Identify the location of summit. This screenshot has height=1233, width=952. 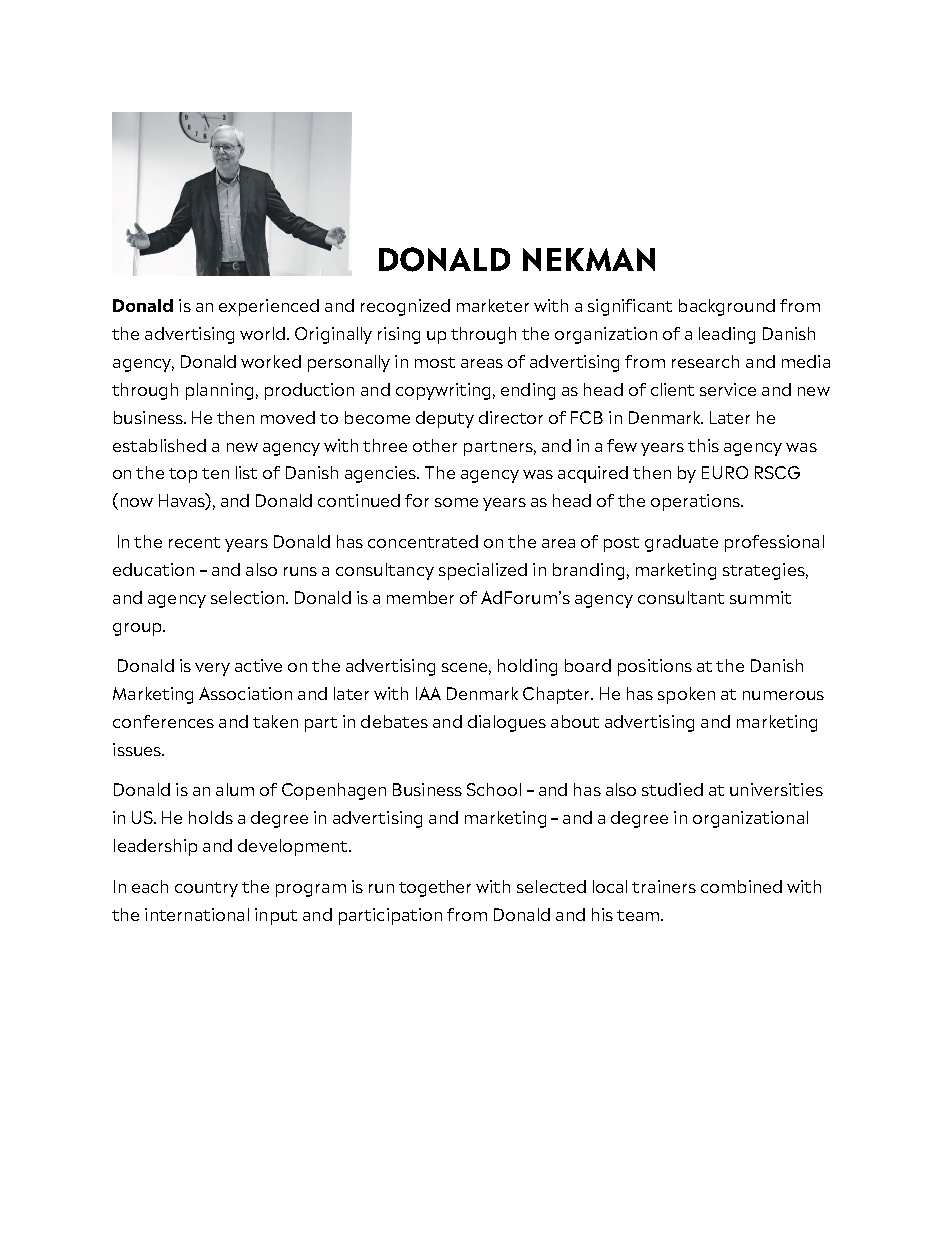
(760, 597).
